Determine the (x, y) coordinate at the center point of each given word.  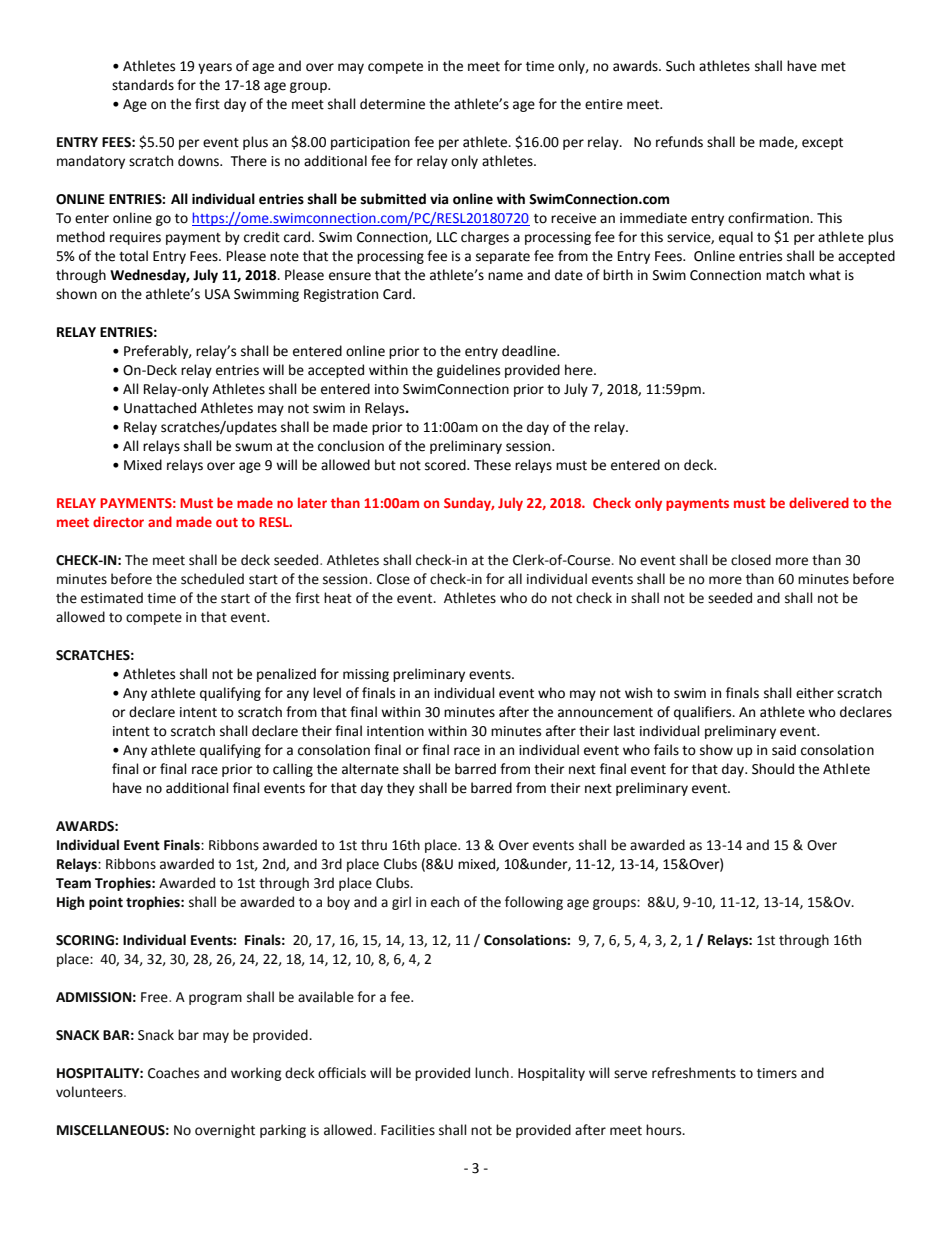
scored (446, 465)
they (401, 789)
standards (143, 85)
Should (773, 769)
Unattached (160, 408)
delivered (819, 502)
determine (392, 104)
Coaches (173, 1073)
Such (680, 66)
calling (293, 770)
